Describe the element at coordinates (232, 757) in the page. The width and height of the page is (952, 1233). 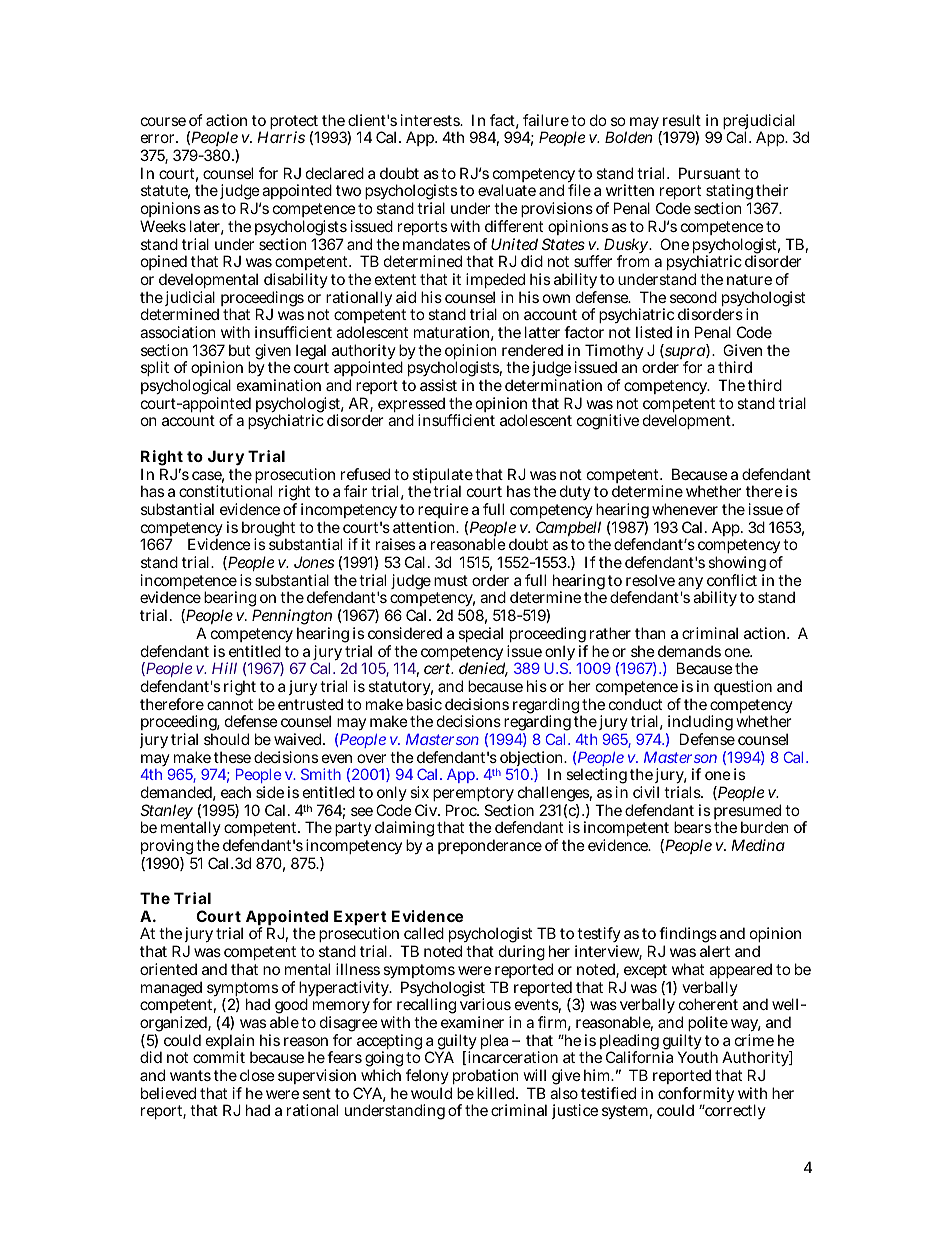
I see `these` at that location.
